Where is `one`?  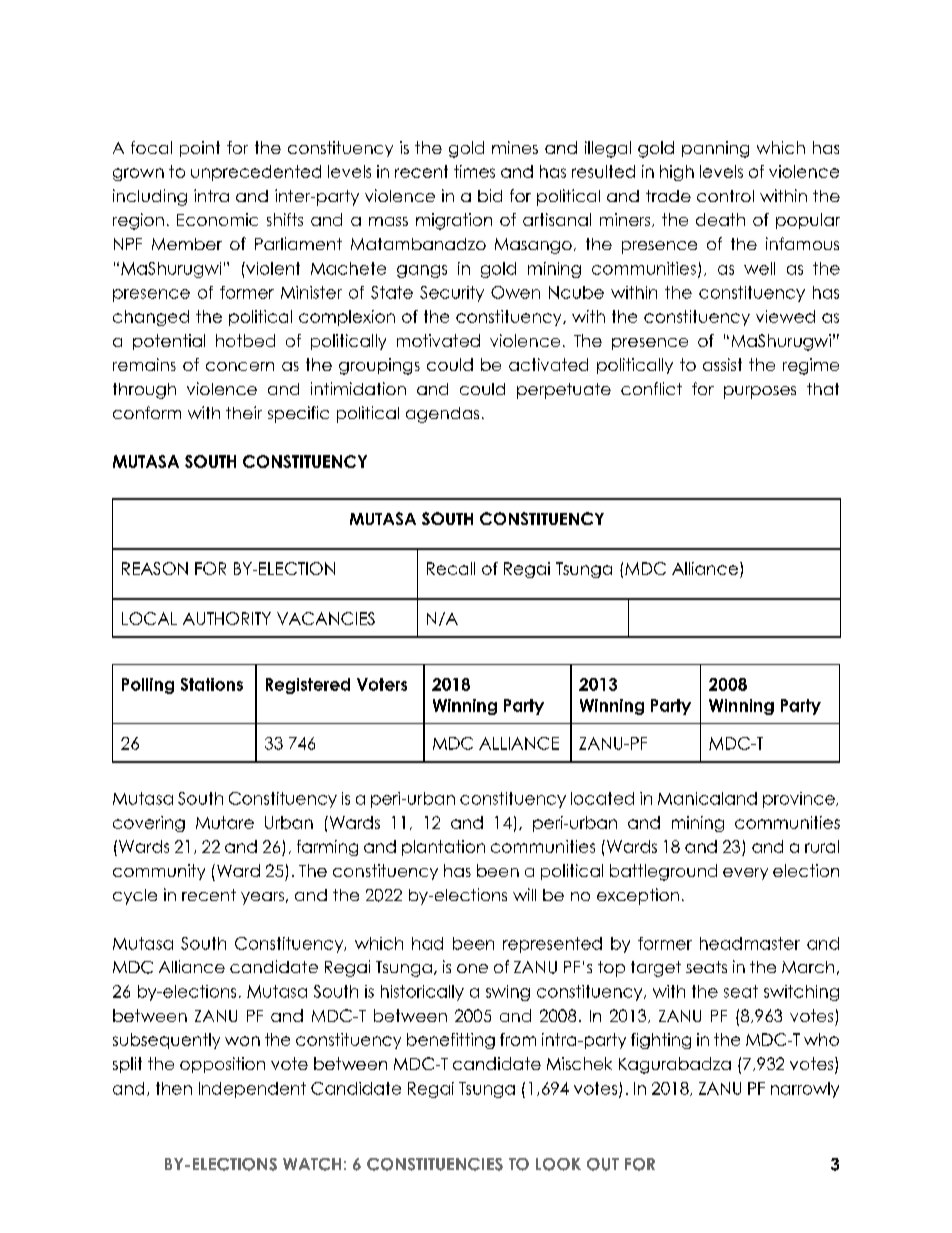
one is located at coordinates (472, 968).
